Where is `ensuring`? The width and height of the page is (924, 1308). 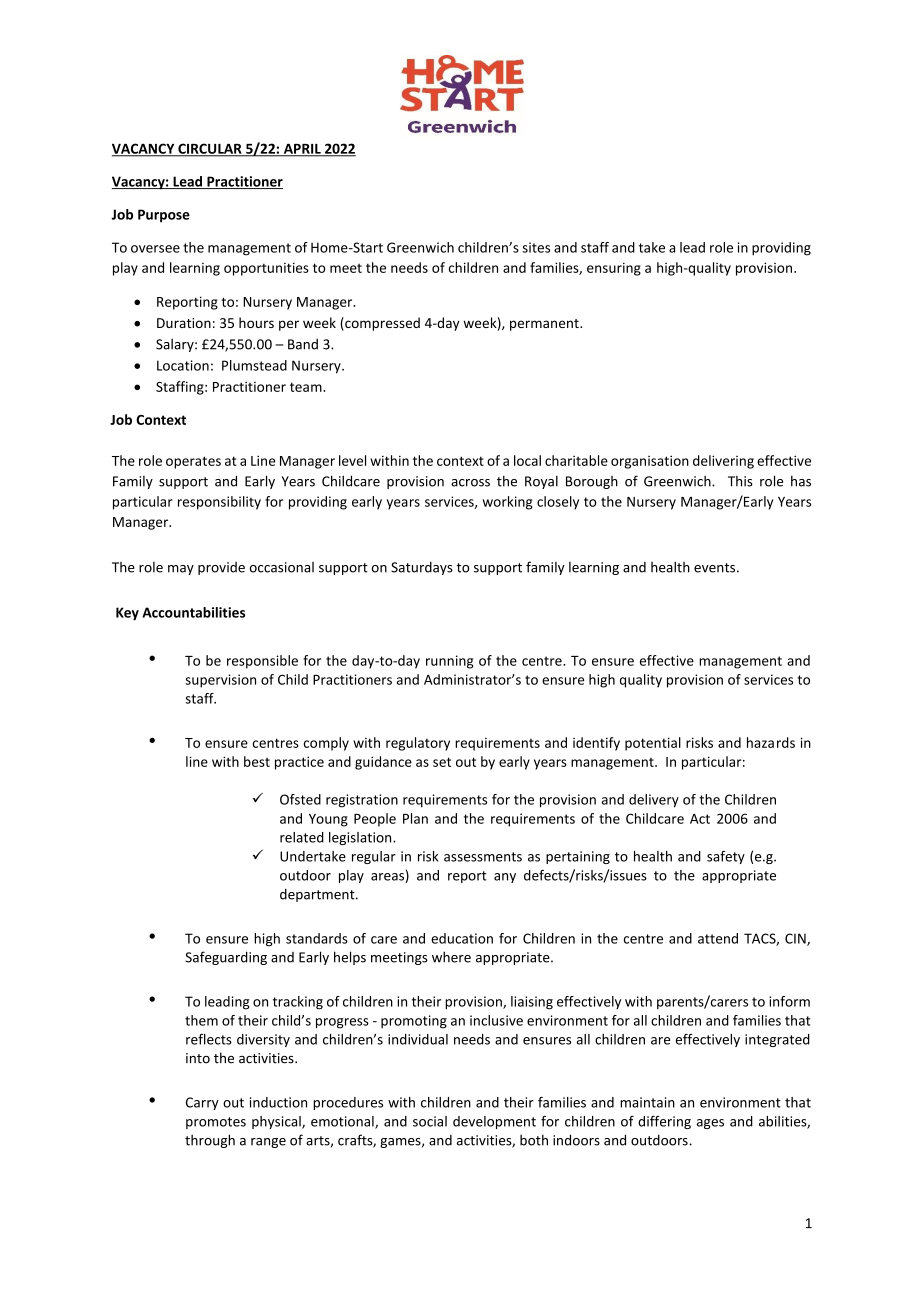 ensuring is located at coordinates (614, 269).
